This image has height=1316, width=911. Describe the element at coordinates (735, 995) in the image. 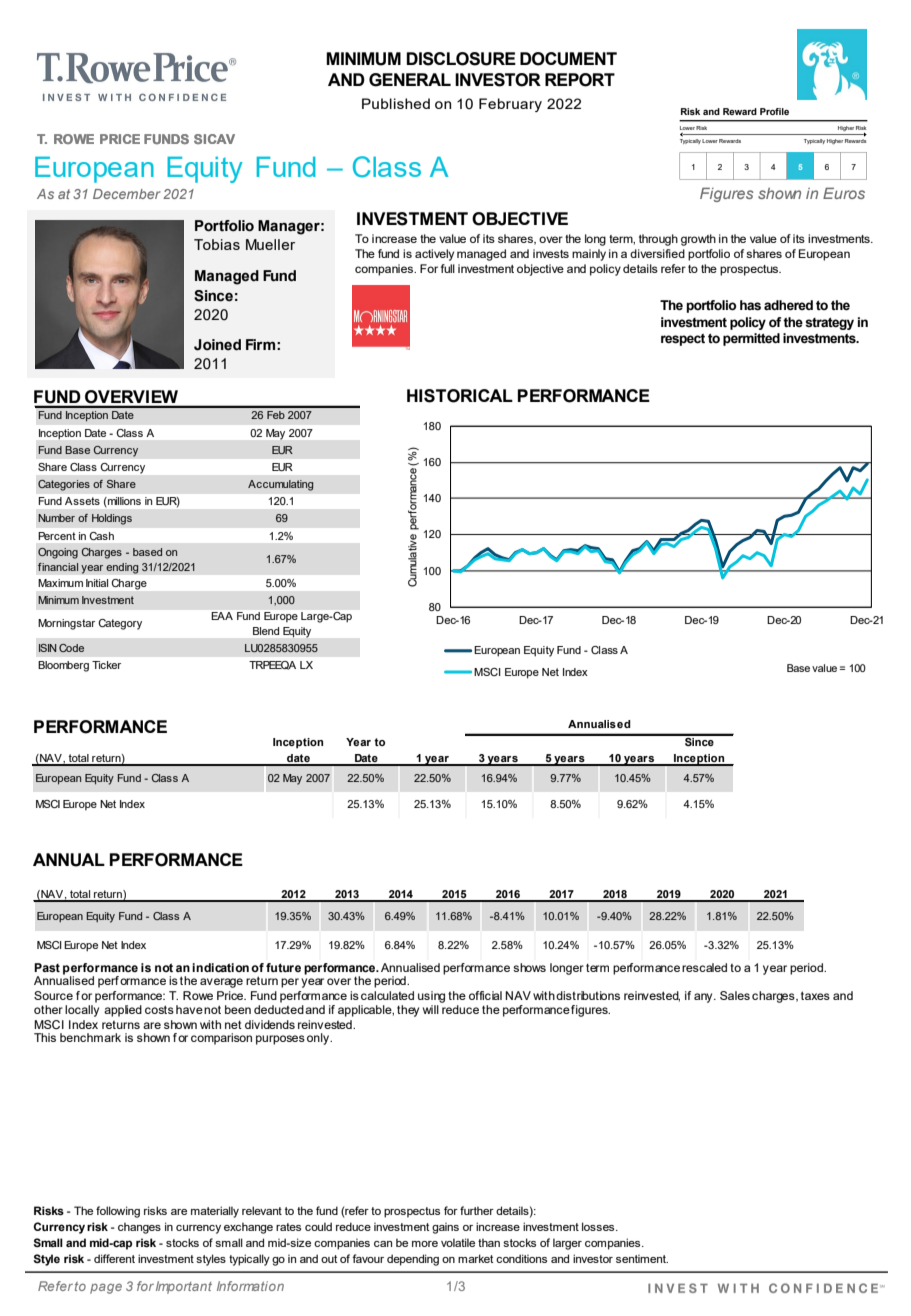

I see `Sales` at that location.
